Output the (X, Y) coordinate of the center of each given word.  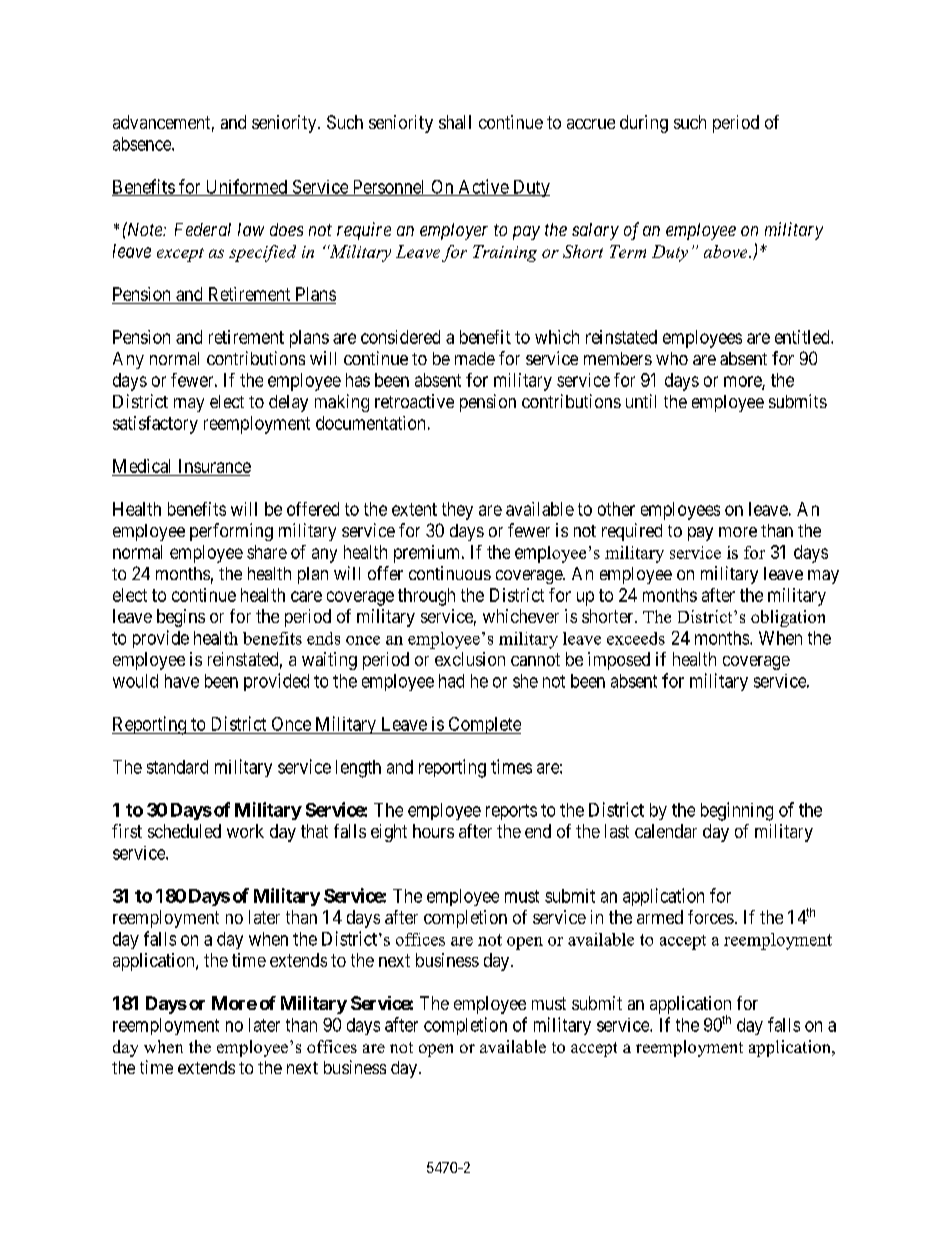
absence (143, 144)
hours (433, 831)
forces (711, 917)
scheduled (184, 831)
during (644, 124)
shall (455, 122)
